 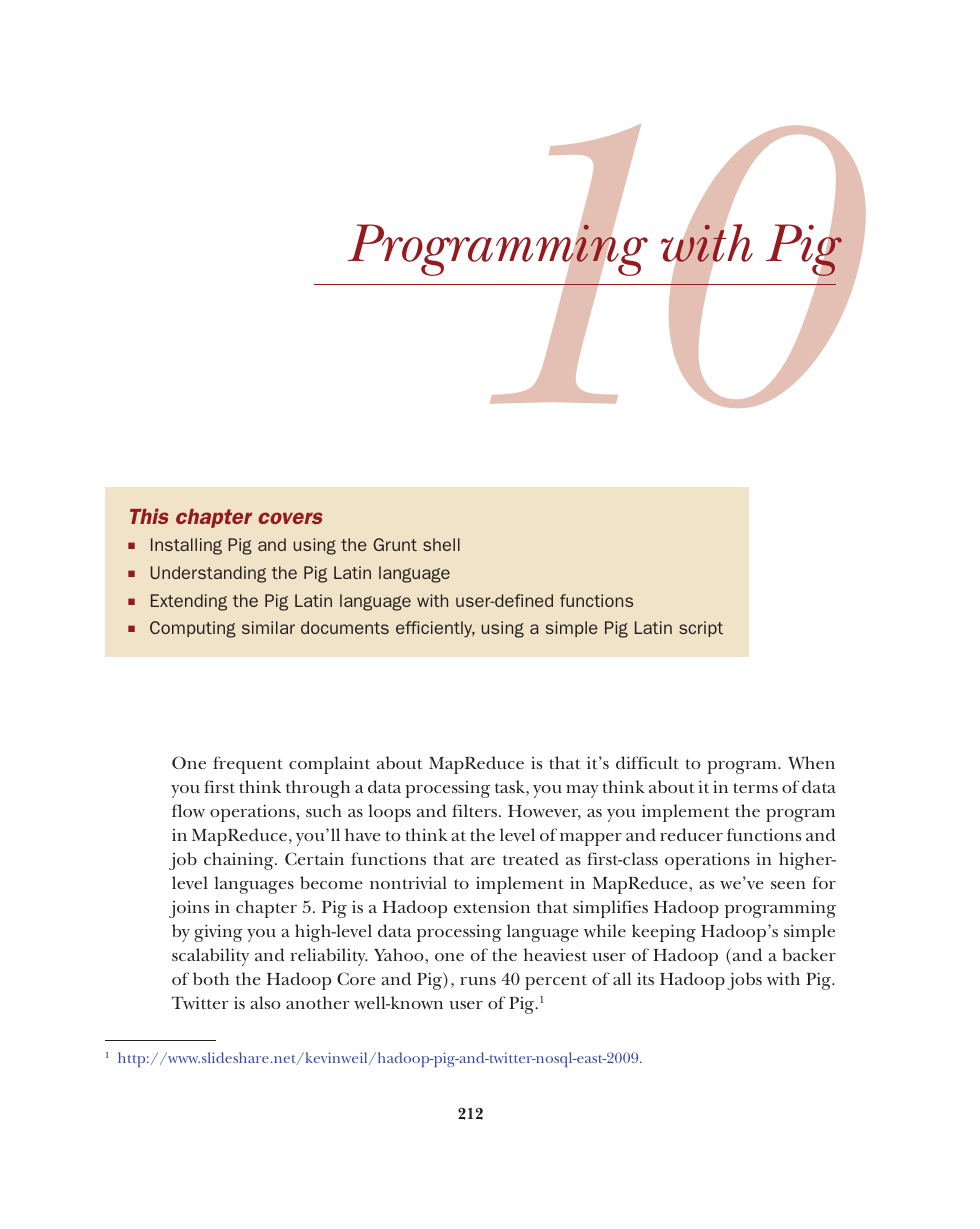 I want to click on efficiently, so click(x=435, y=629).
